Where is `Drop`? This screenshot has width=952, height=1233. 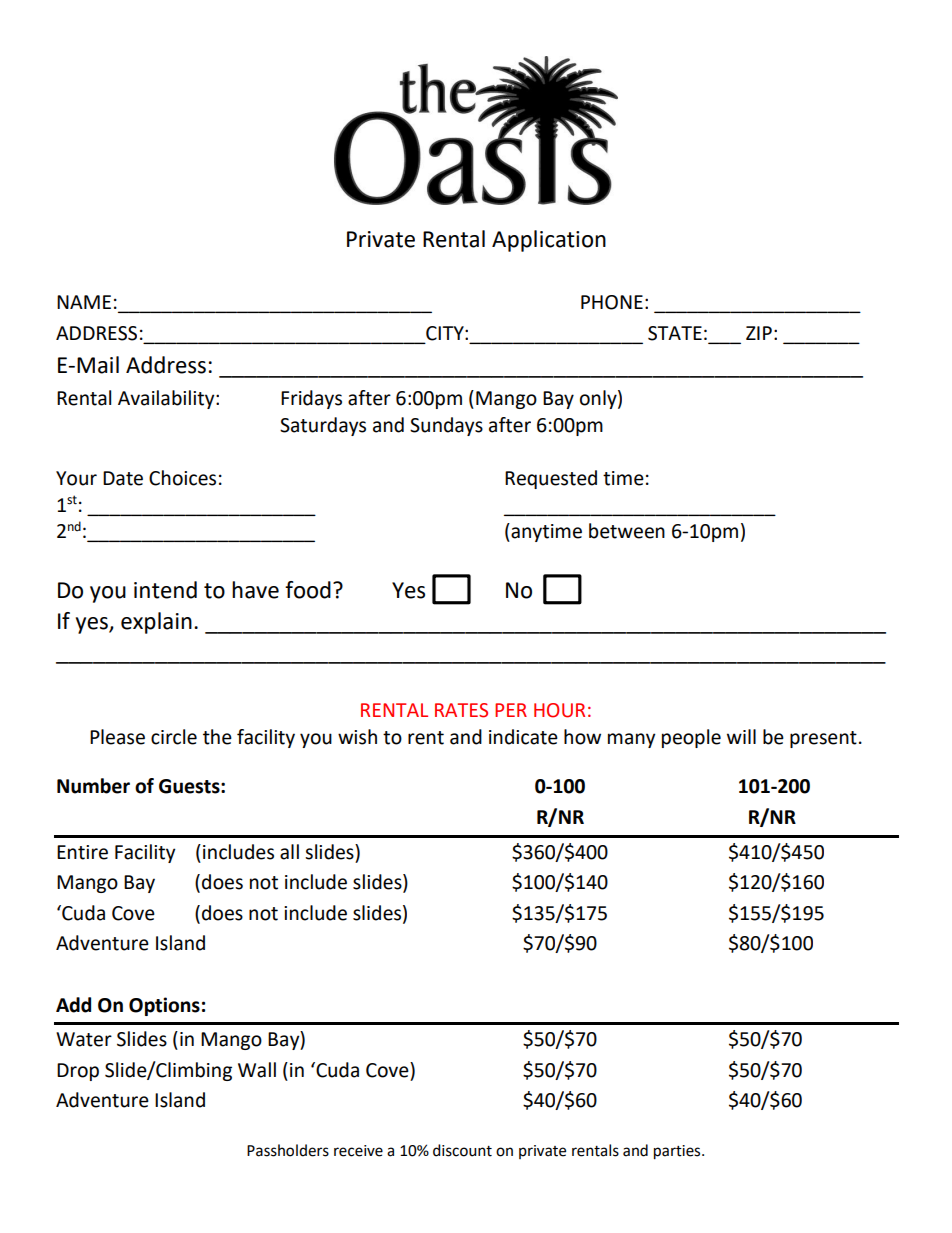
Drop is located at coordinates (78, 1072).
